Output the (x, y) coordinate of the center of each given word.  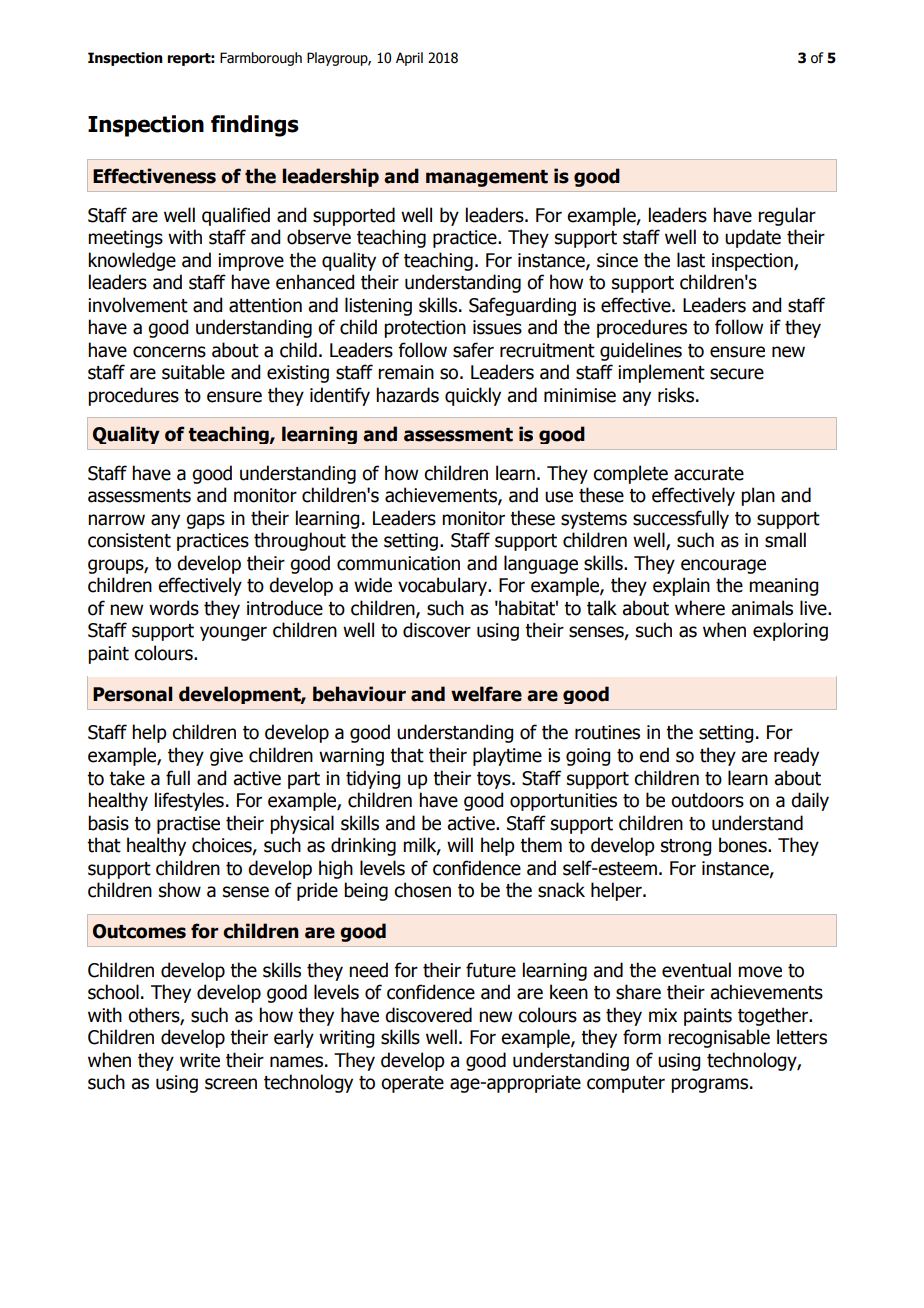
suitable (193, 372)
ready (796, 756)
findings (255, 126)
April (409, 59)
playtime (507, 756)
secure (737, 374)
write (200, 1060)
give (226, 757)
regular (787, 216)
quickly (473, 396)
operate (412, 1084)
